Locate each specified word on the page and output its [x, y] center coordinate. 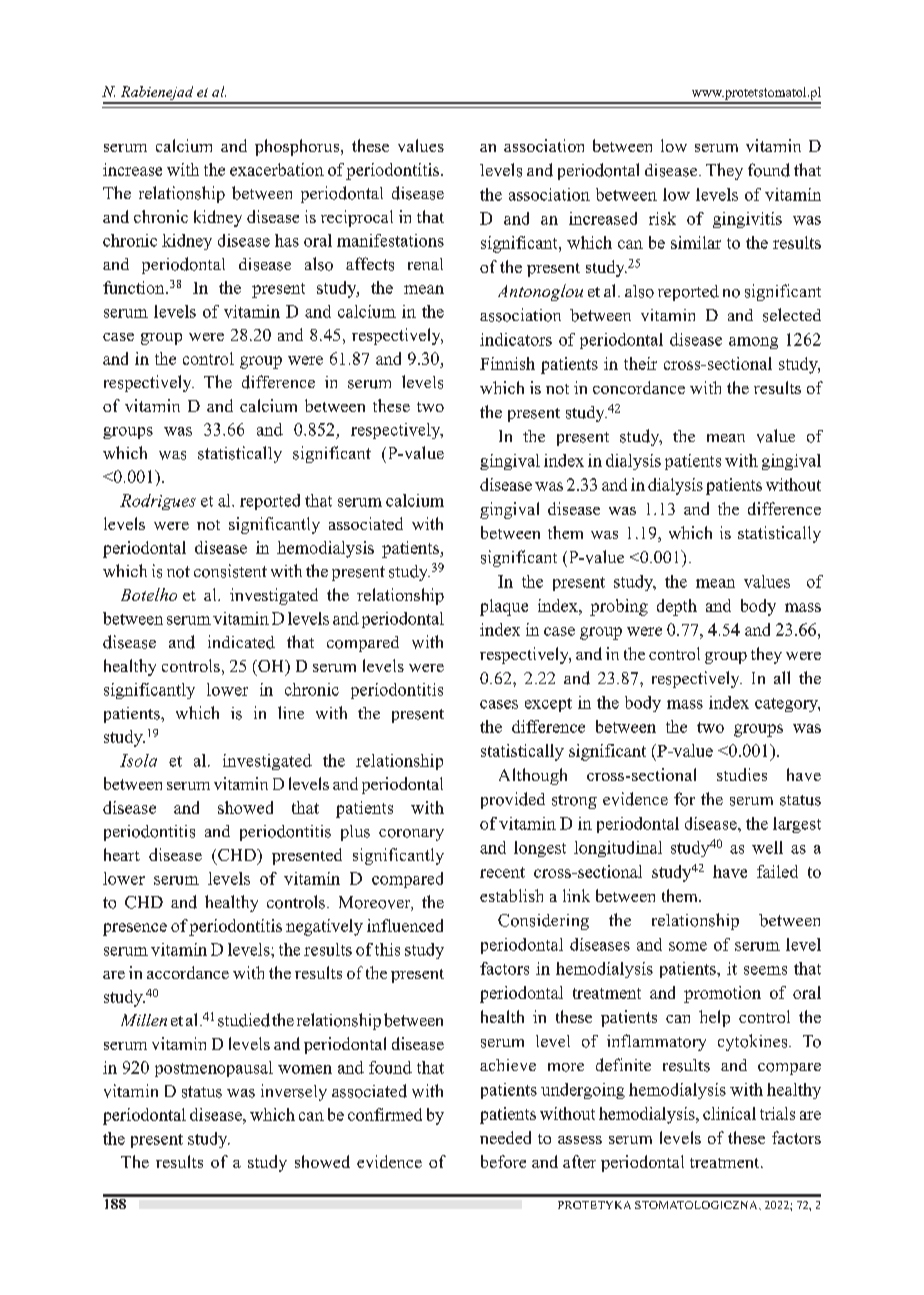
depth [677, 607]
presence [135, 929]
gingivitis [747, 220]
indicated [241, 642]
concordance [639, 387]
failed [777, 871]
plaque [504, 607]
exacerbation [277, 169]
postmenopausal [214, 1069]
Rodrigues [158, 502]
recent [502, 872]
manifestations [390, 240]
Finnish [507, 363]
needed [505, 1137]
